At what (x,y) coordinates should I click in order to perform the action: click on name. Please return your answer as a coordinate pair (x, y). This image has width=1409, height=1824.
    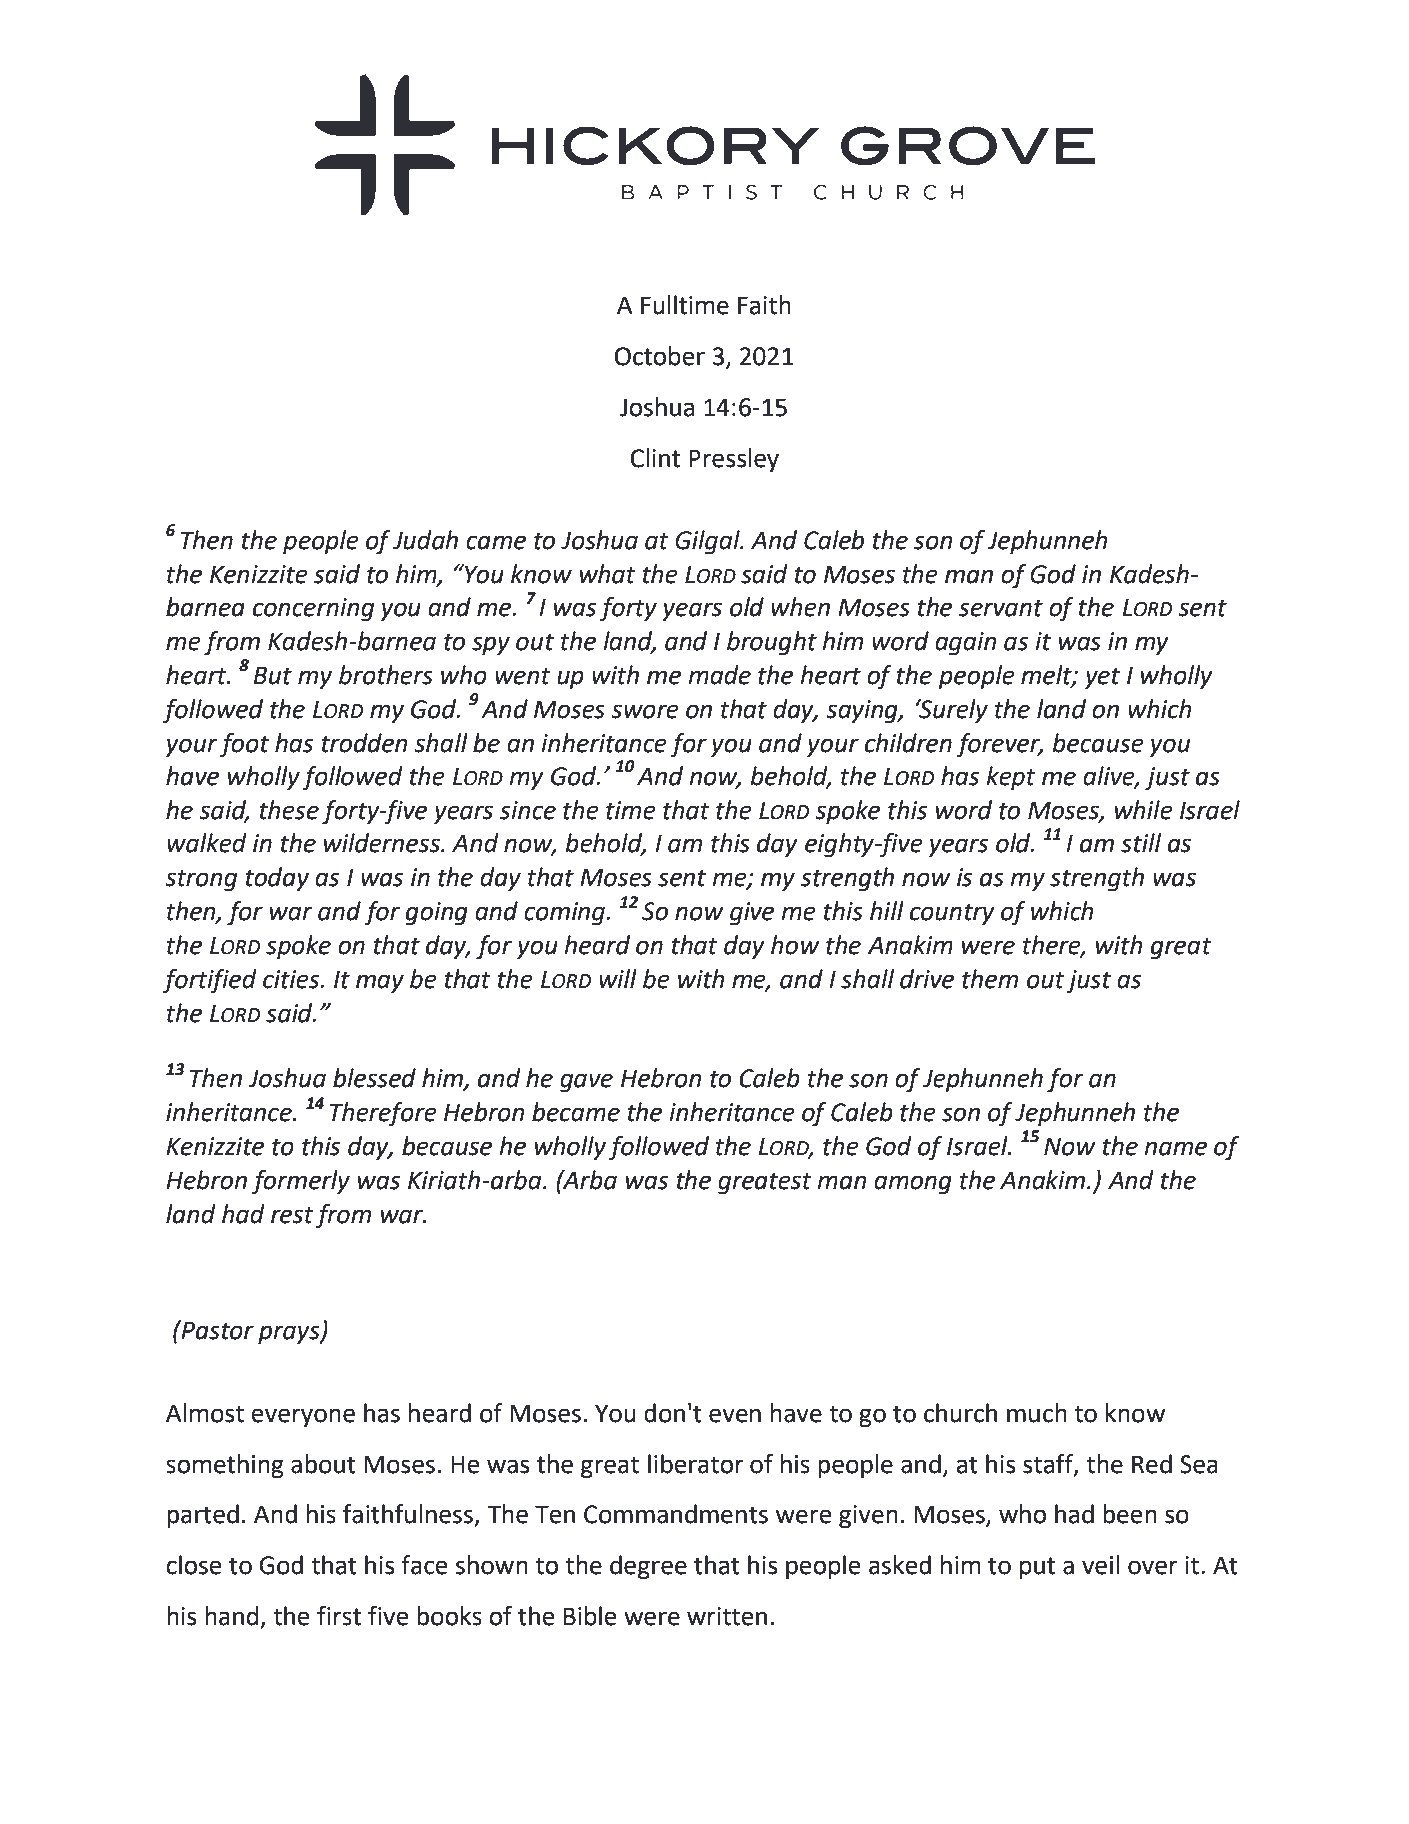
    Looking at the image, I should click on (1176, 1148).
